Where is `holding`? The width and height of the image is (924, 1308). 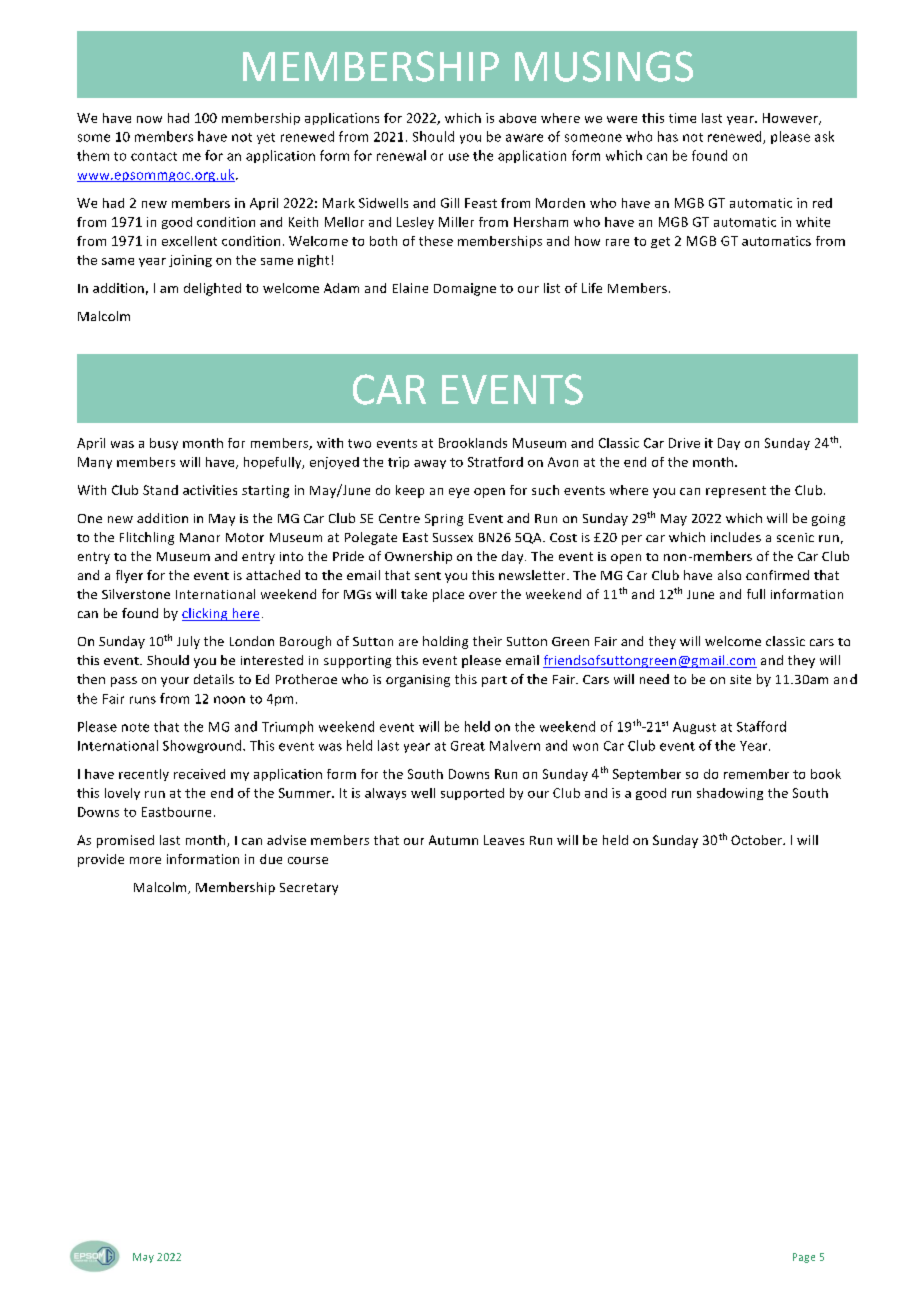
holding is located at coordinates (445, 642).
